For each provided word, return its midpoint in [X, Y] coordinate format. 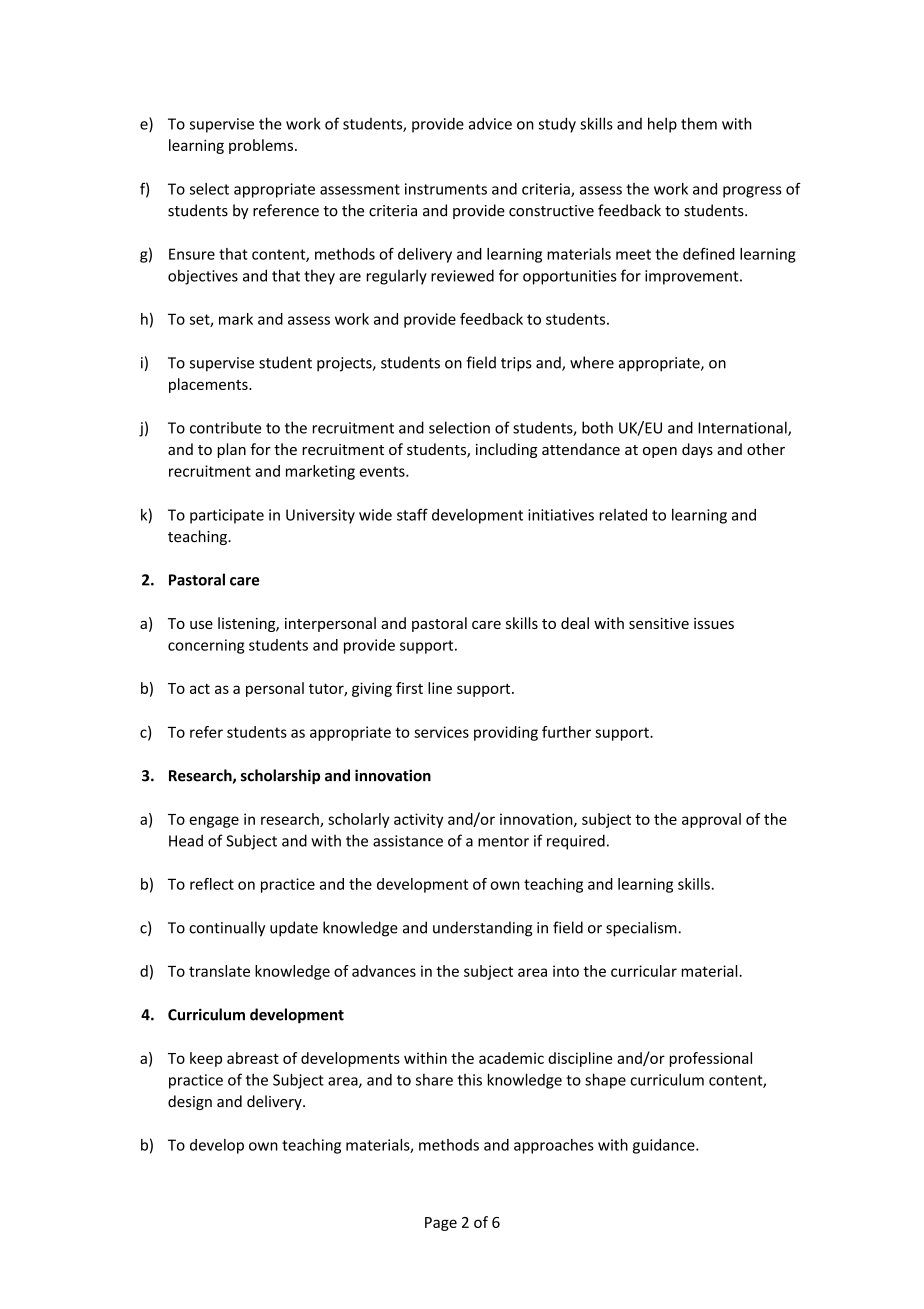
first [409, 688]
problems [261, 146]
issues [714, 623]
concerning [206, 646]
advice [490, 123]
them [699, 123]
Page [441, 1224]
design [190, 1102]
